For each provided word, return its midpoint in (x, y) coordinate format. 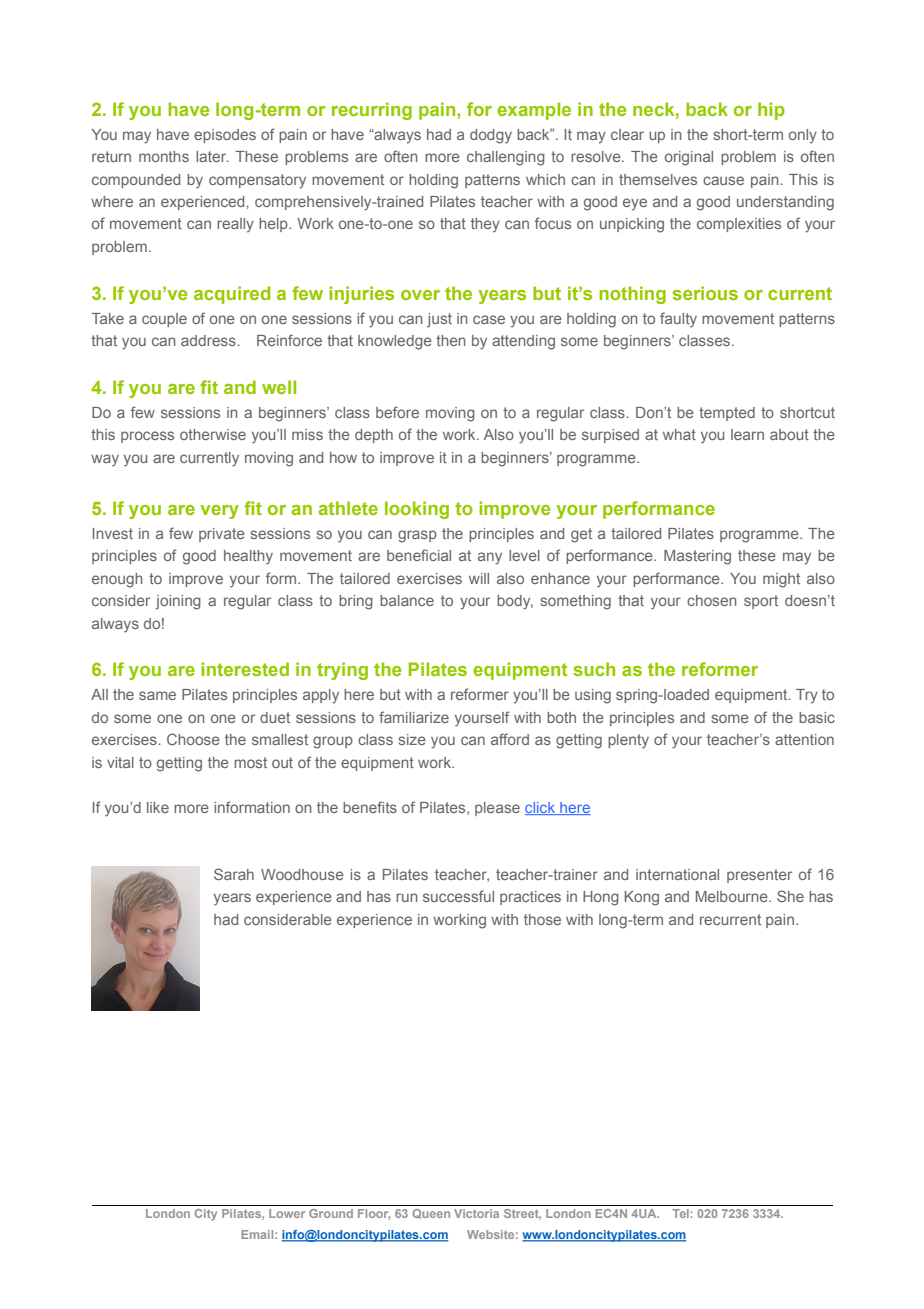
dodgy (491, 136)
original (689, 158)
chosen (711, 600)
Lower (287, 1213)
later (212, 156)
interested (245, 669)
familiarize (414, 717)
